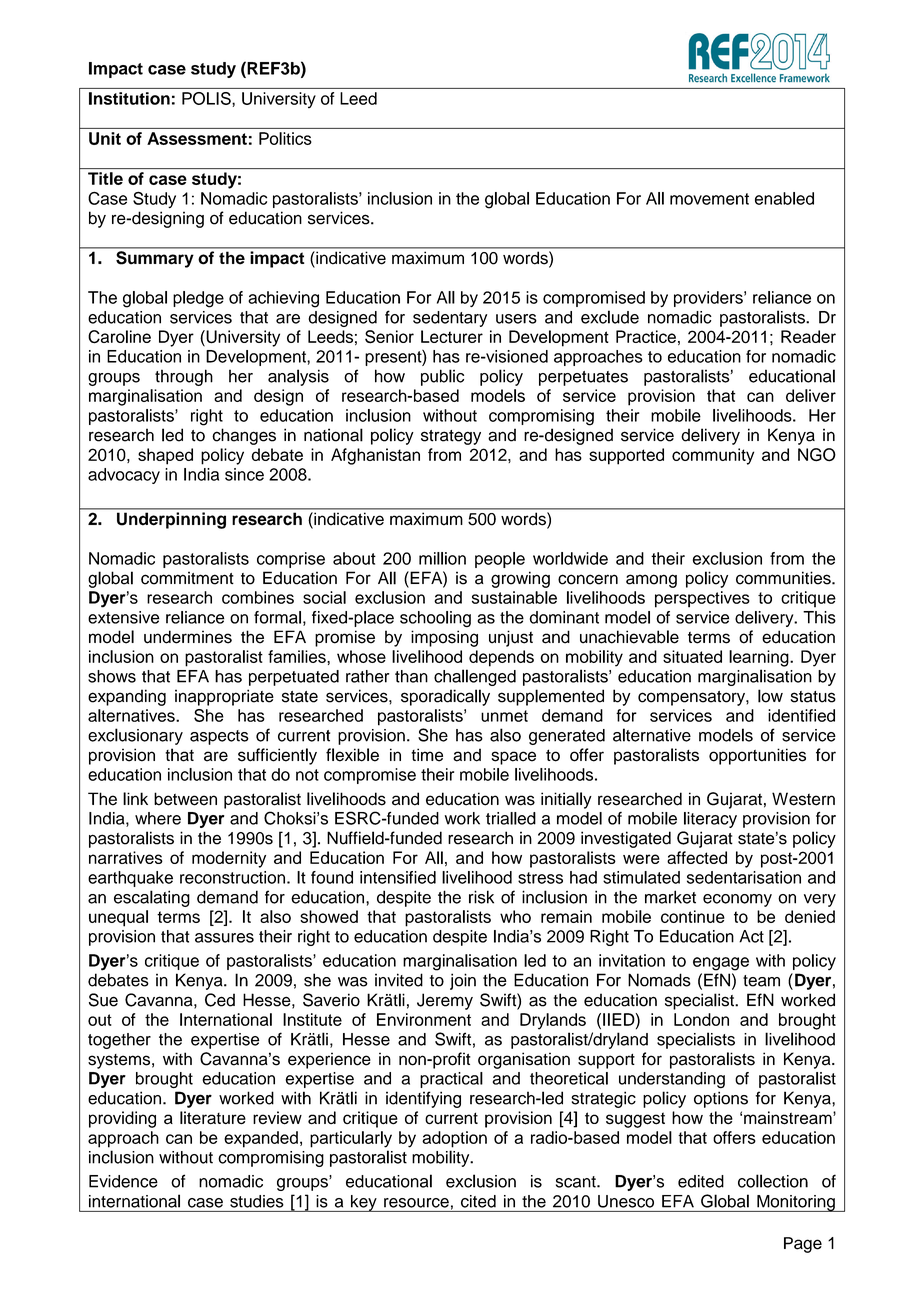 This page has width=924, height=1308. Describe the element at coordinates (197, 138) in the page. I see `Assessment` at that location.
